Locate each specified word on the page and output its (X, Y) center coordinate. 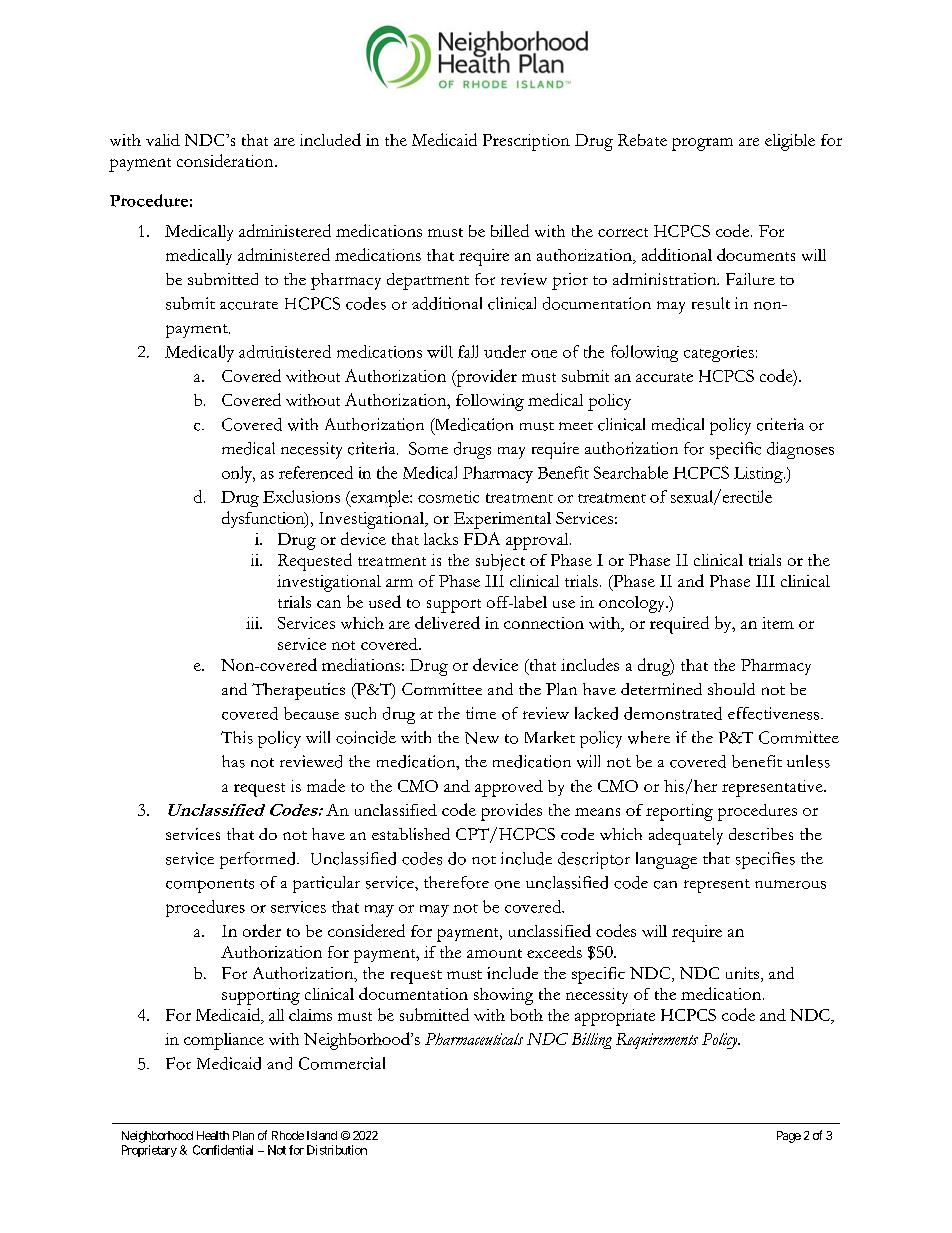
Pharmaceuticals (474, 1039)
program (702, 144)
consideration (226, 160)
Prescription (526, 142)
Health (213, 1135)
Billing (592, 1041)
